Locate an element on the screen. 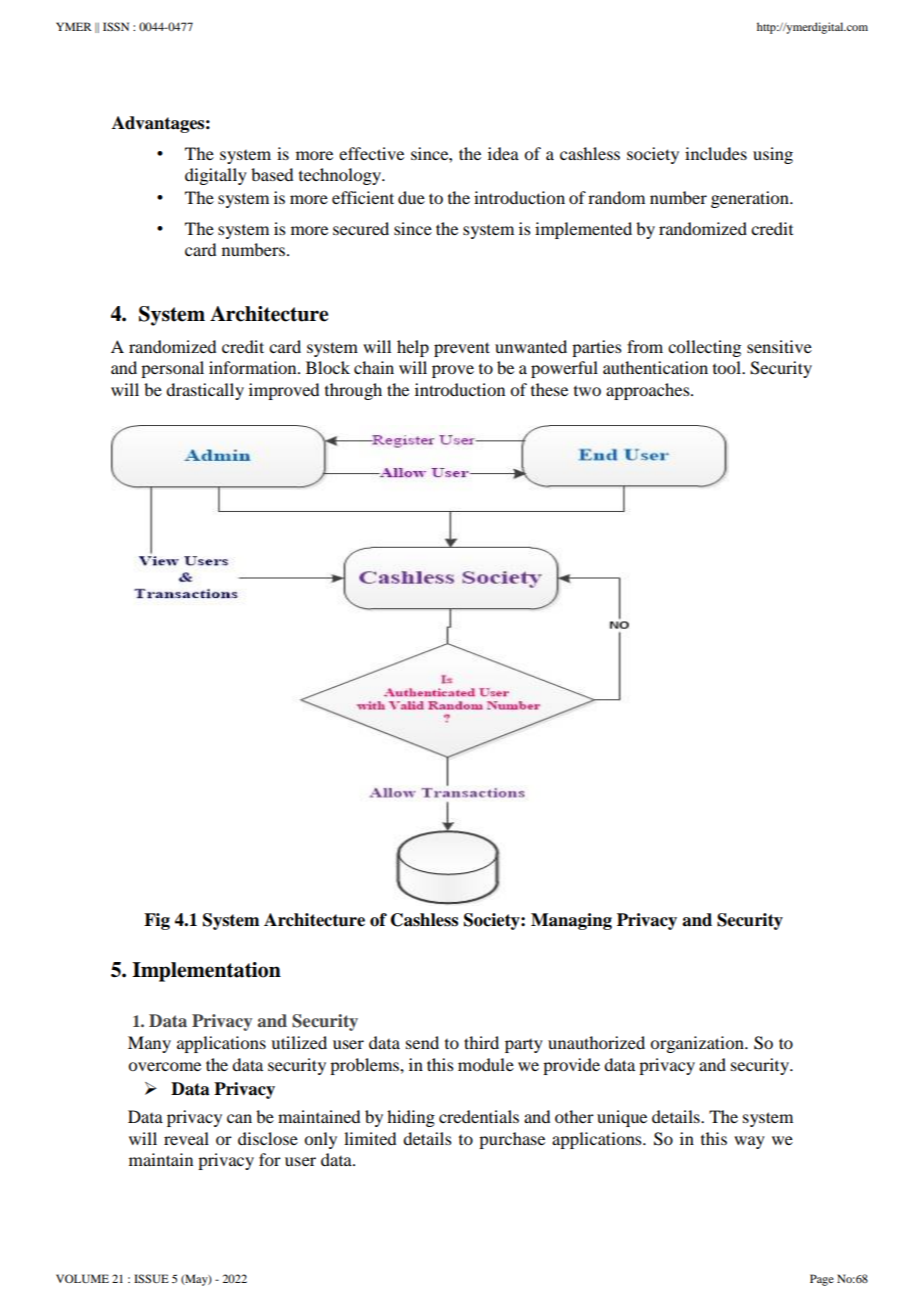 This screenshot has width=924, height=1308. collecting is located at coordinates (704, 348).
